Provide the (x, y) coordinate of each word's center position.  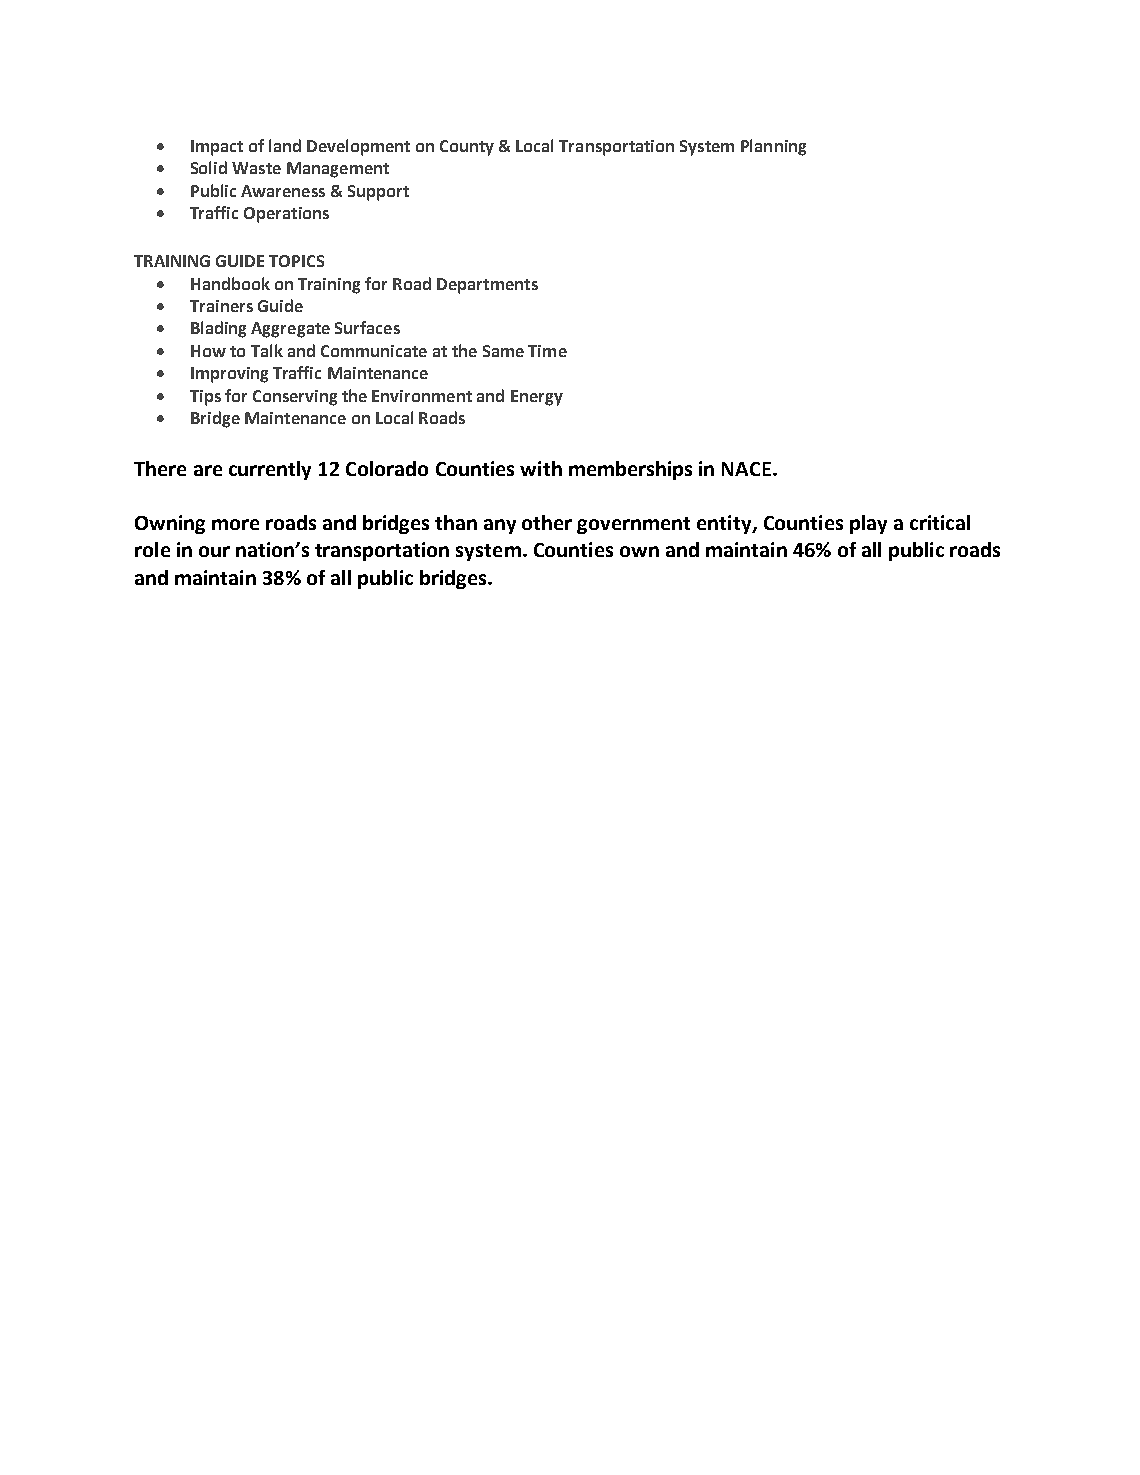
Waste (256, 168)
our (214, 551)
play (868, 524)
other (547, 522)
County (467, 148)
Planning (773, 147)
